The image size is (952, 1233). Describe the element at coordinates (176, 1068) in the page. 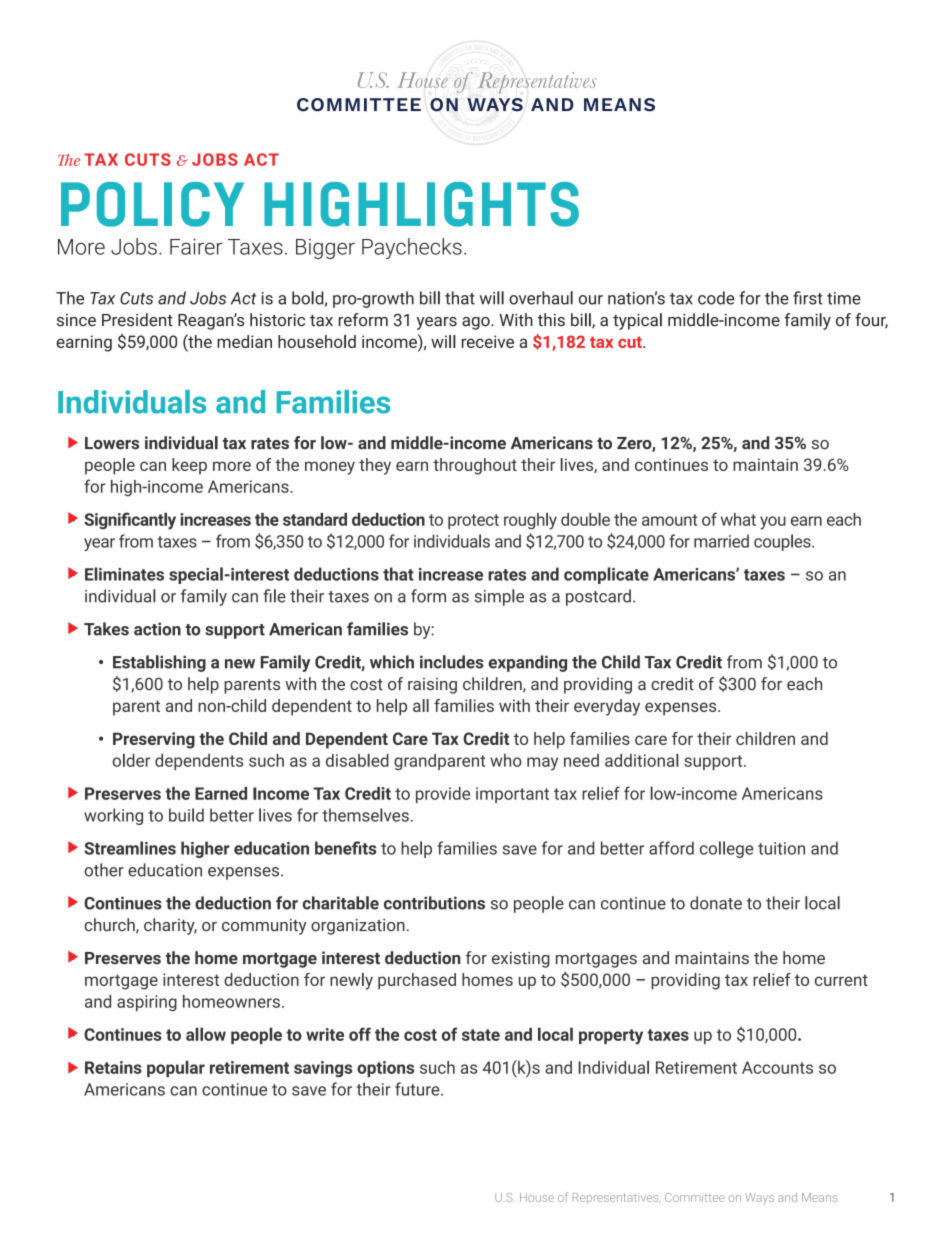

I see `popular` at that location.
